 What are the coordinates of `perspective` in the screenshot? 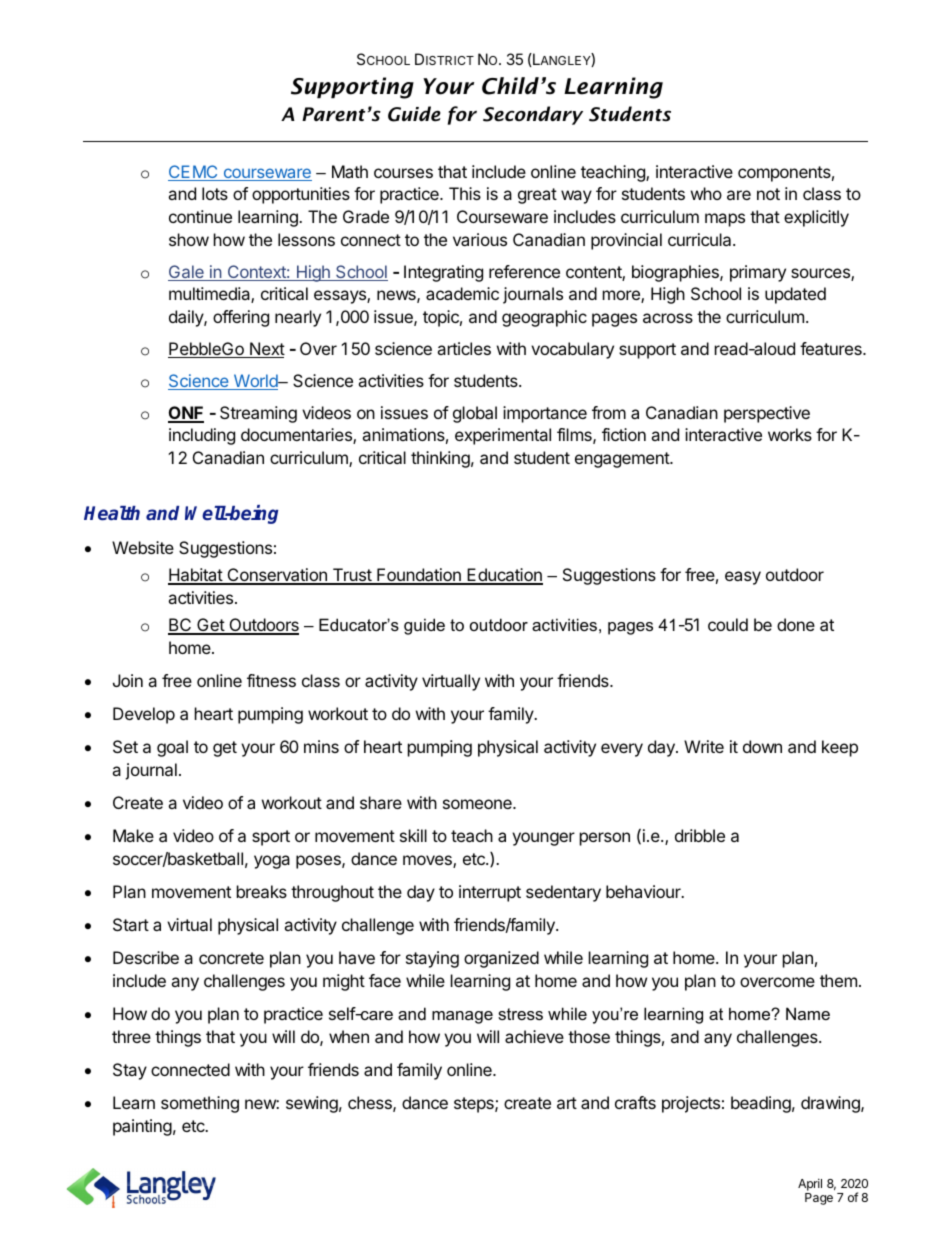 It's located at (767, 414).
